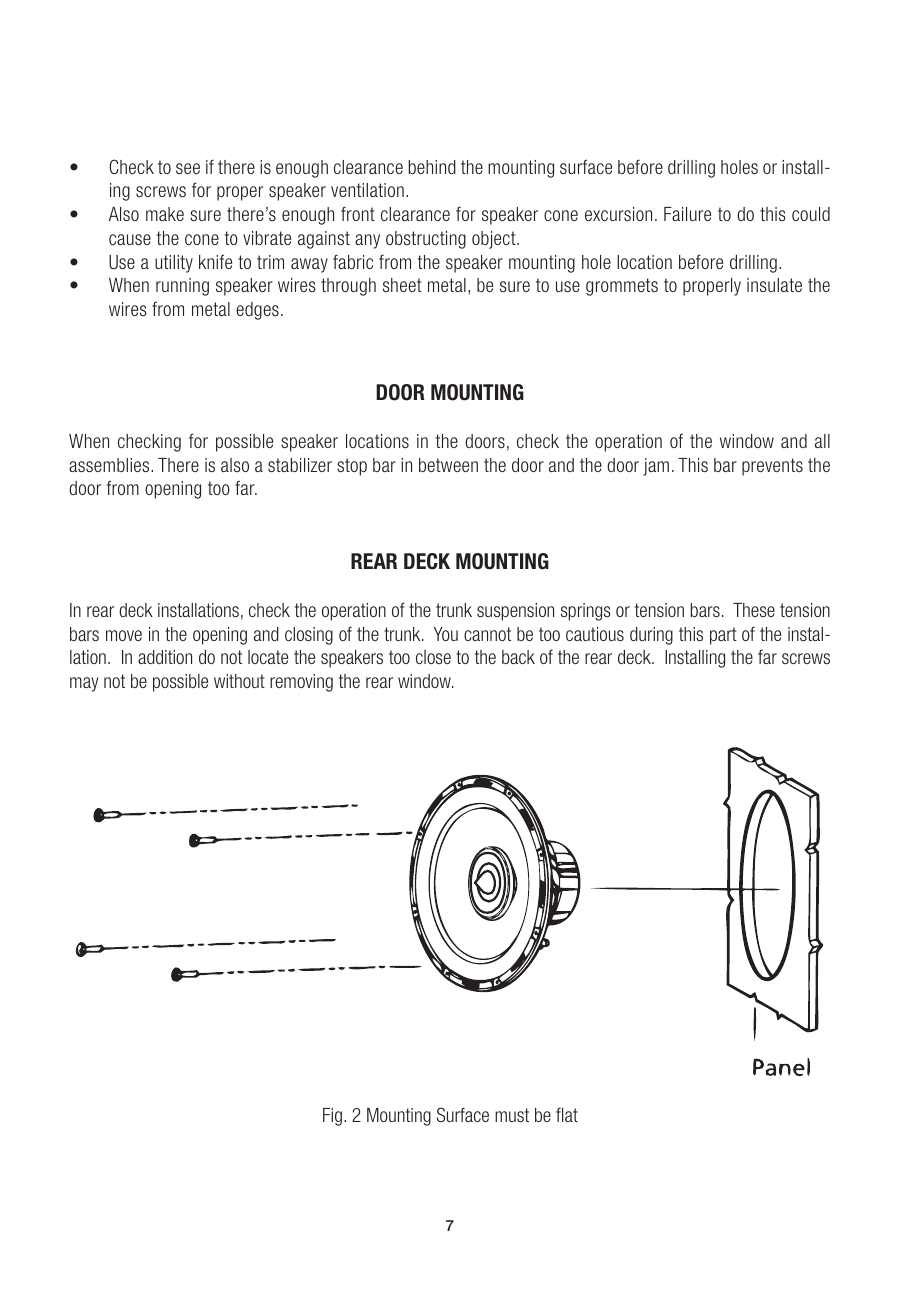 The width and height of the screenshot is (900, 1316). What do you see at coordinates (165, 214) in the screenshot?
I see `make` at bounding box center [165, 214].
